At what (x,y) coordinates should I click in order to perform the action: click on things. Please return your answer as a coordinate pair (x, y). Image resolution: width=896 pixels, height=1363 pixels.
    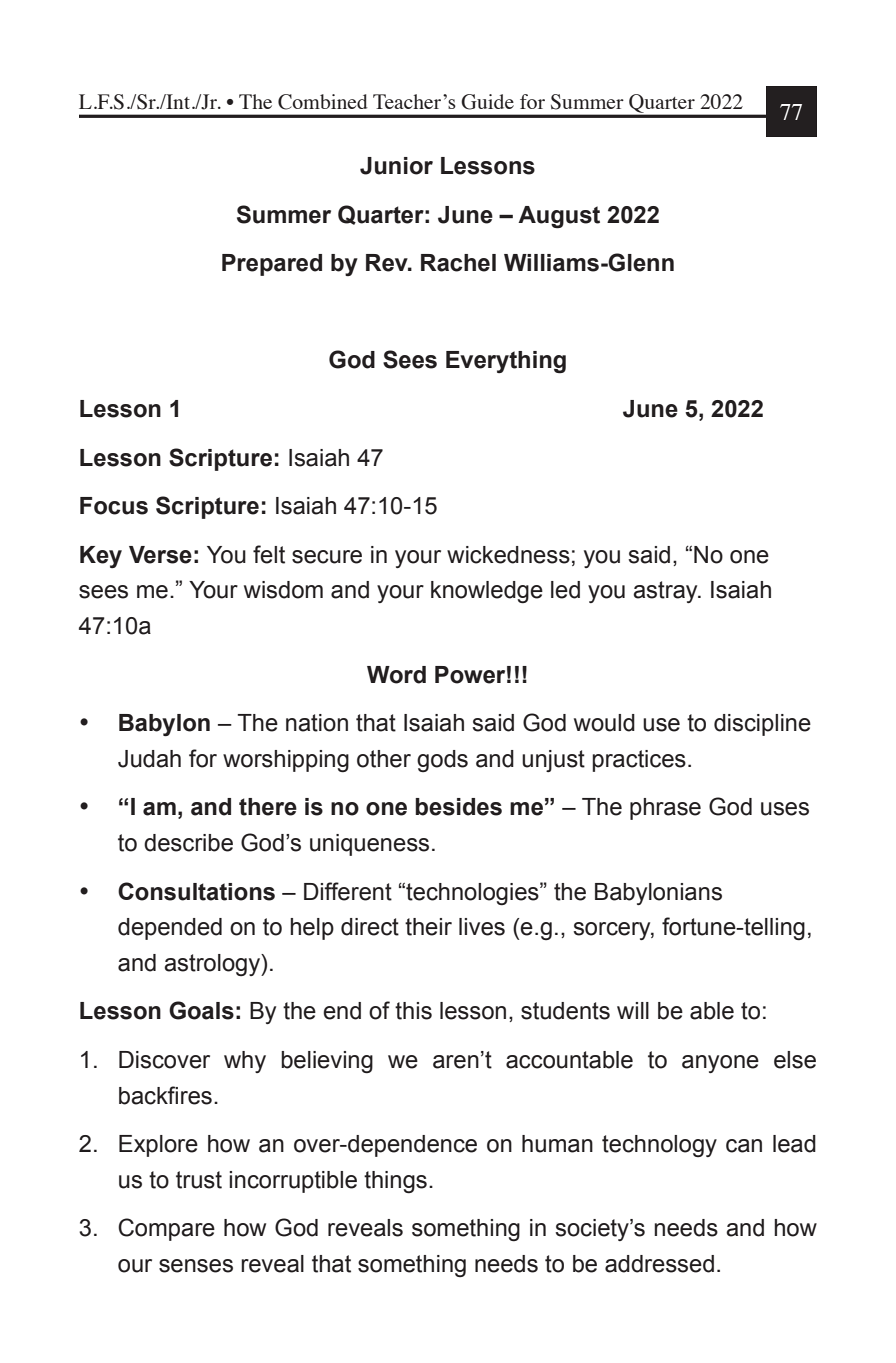
    Looking at the image, I should click on (395, 1182).
